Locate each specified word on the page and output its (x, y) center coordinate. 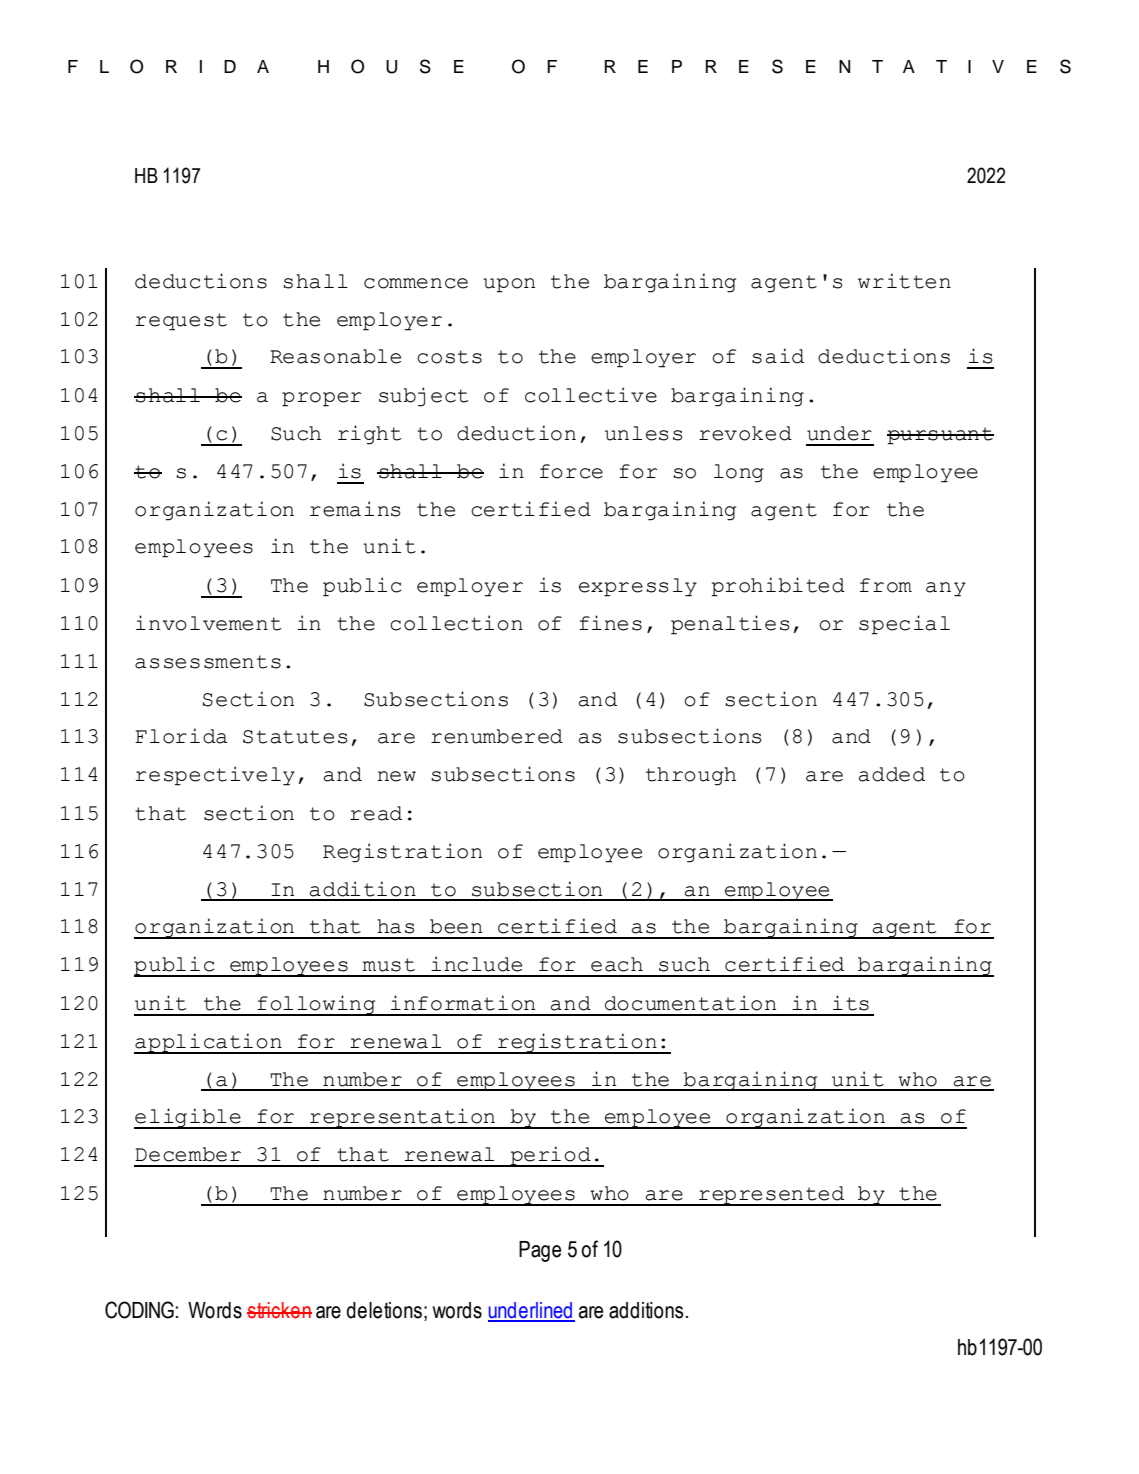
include (476, 964)
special (904, 625)
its (851, 1003)
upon (509, 285)
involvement (208, 623)
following (316, 1005)
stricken (279, 1310)
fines (610, 623)
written (904, 281)
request (181, 322)
